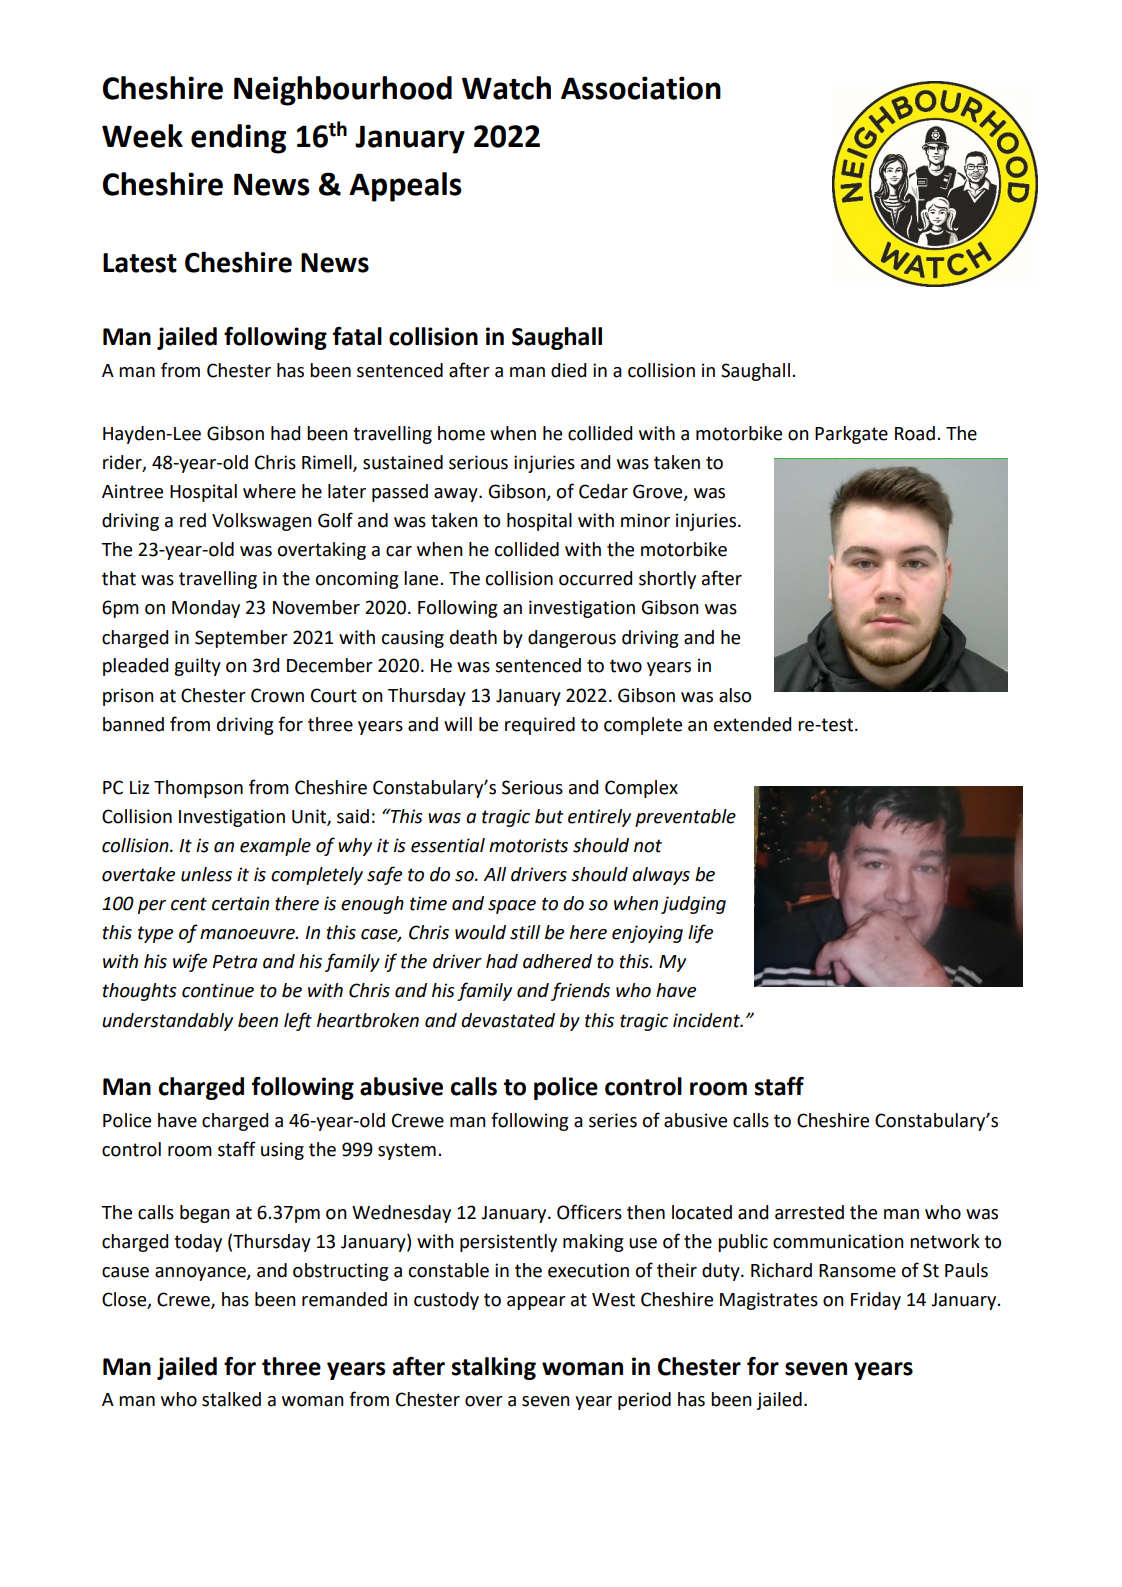 This image has height=1587, width=1122. Describe the element at coordinates (876, 1301) in the image. I see `Friday` at that location.
